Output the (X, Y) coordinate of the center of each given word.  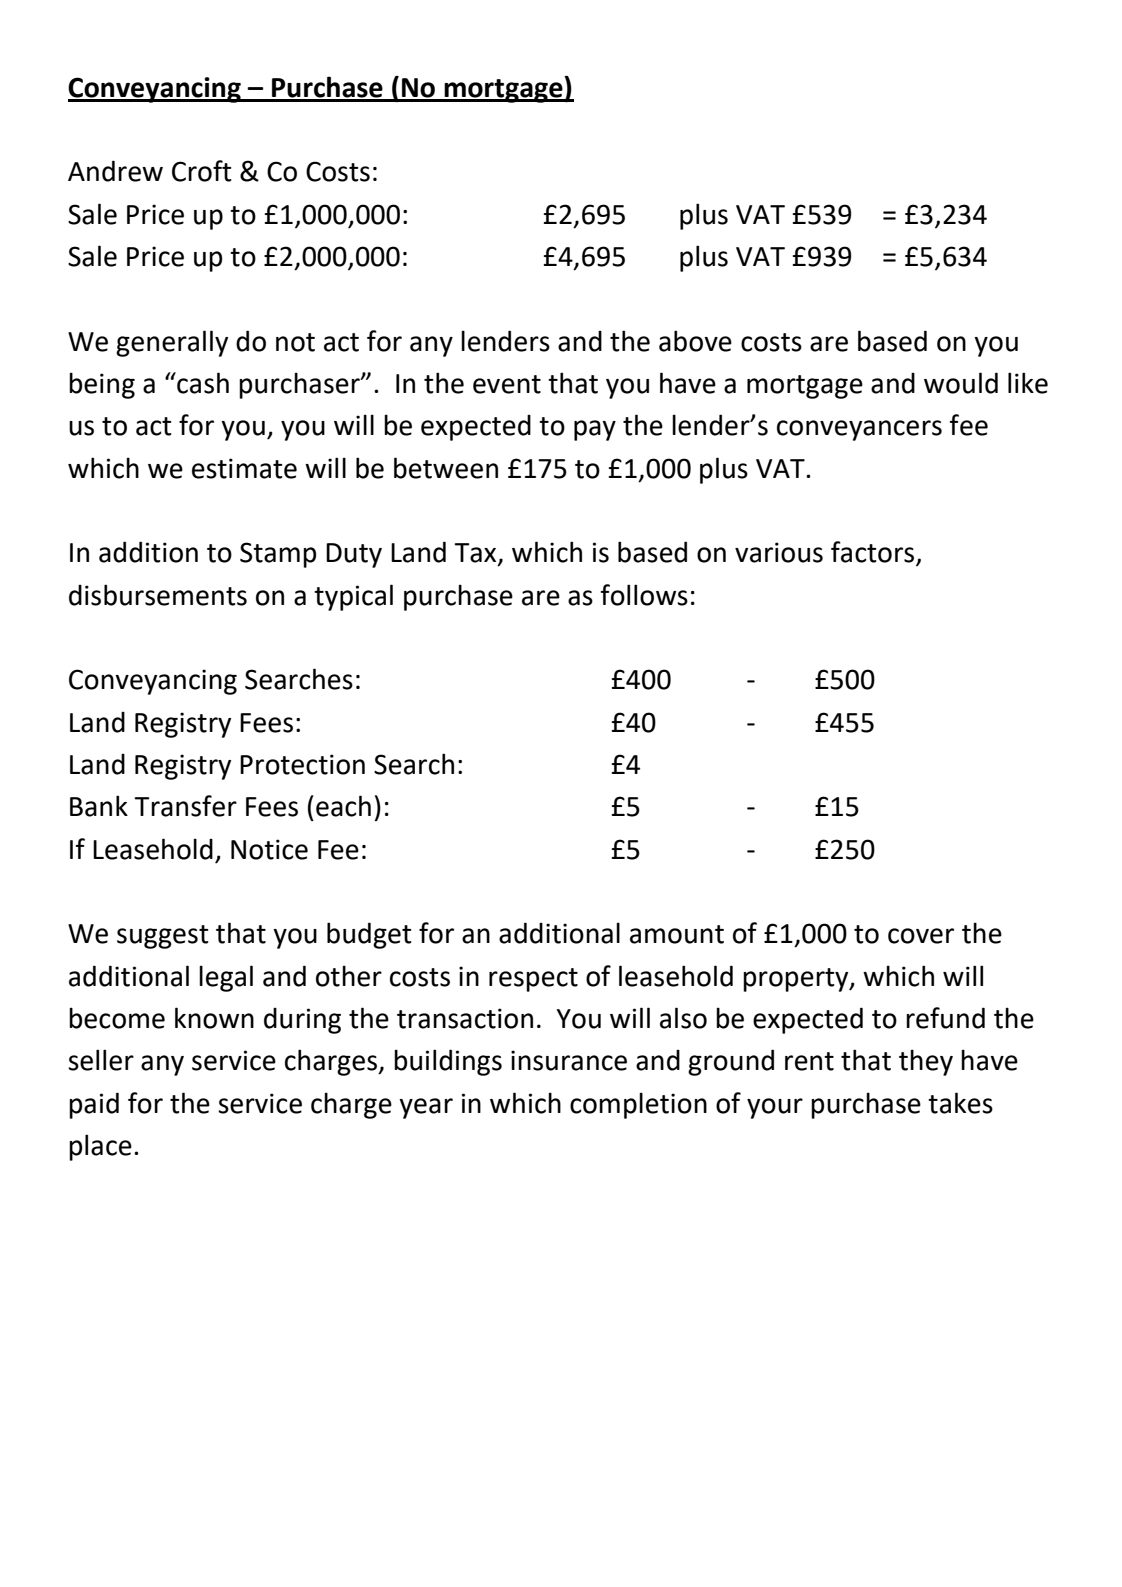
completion (638, 1105)
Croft (202, 171)
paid (94, 1105)
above (695, 341)
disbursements (158, 595)
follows (644, 595)
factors (874, 553)
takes (960, 1103)
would (961, 383)
